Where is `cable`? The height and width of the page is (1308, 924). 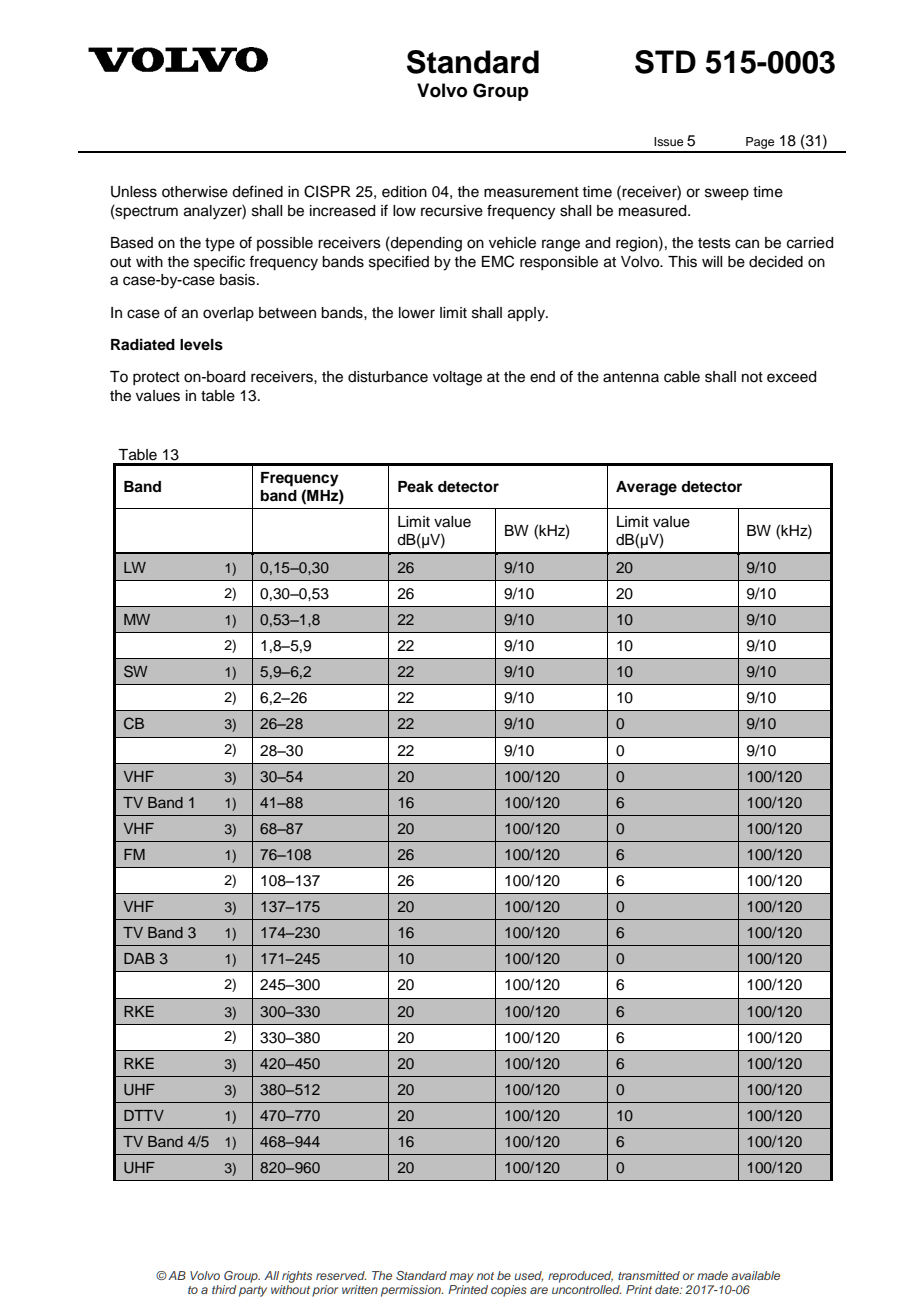 cable is located at coordinates (682, 377).
